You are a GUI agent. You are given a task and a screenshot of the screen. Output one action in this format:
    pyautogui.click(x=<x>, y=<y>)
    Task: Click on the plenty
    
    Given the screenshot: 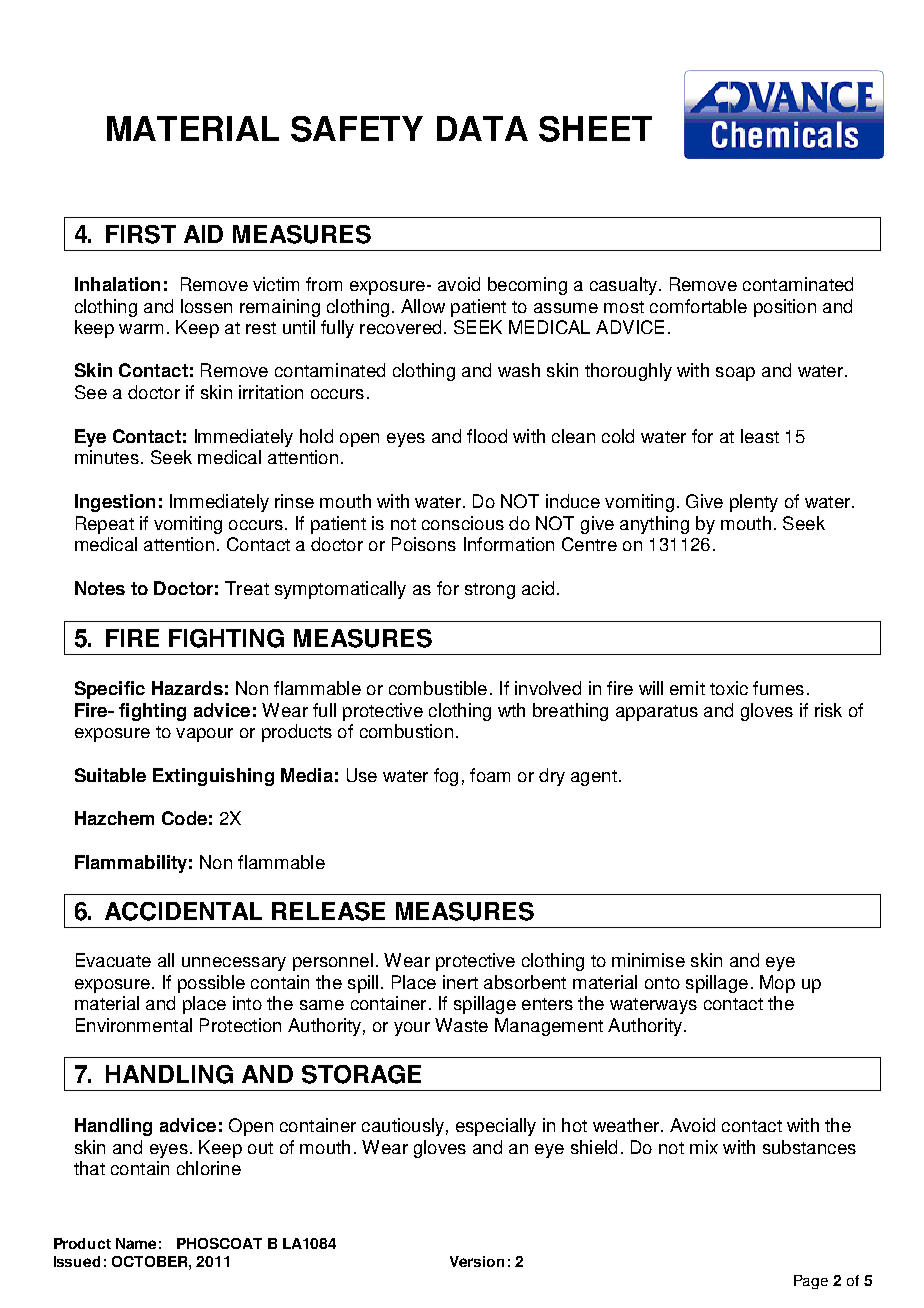 What is the action you would take?
    pyautogui.click(x=754, y=503)
